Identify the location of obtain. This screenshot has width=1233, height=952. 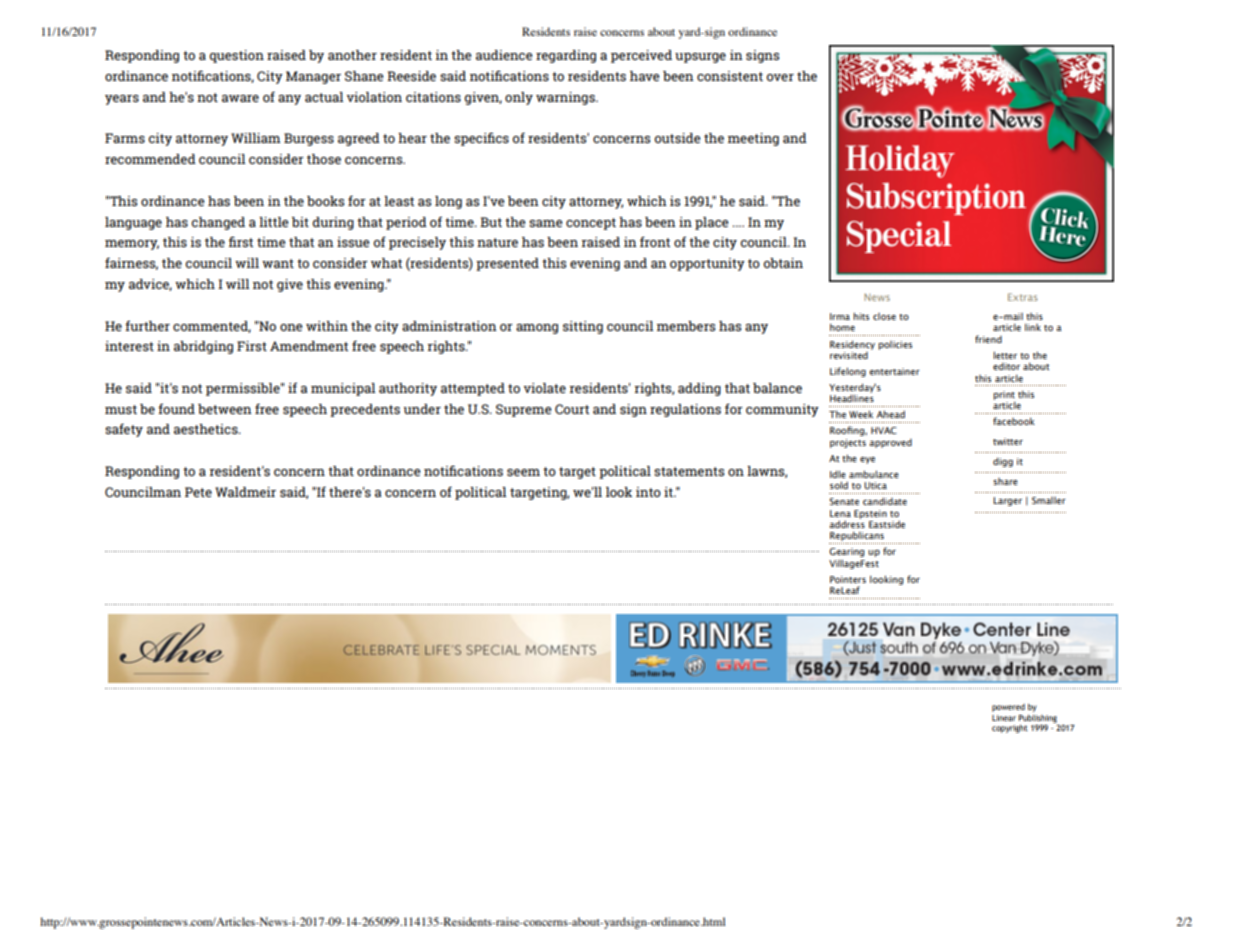
(783, 263).
